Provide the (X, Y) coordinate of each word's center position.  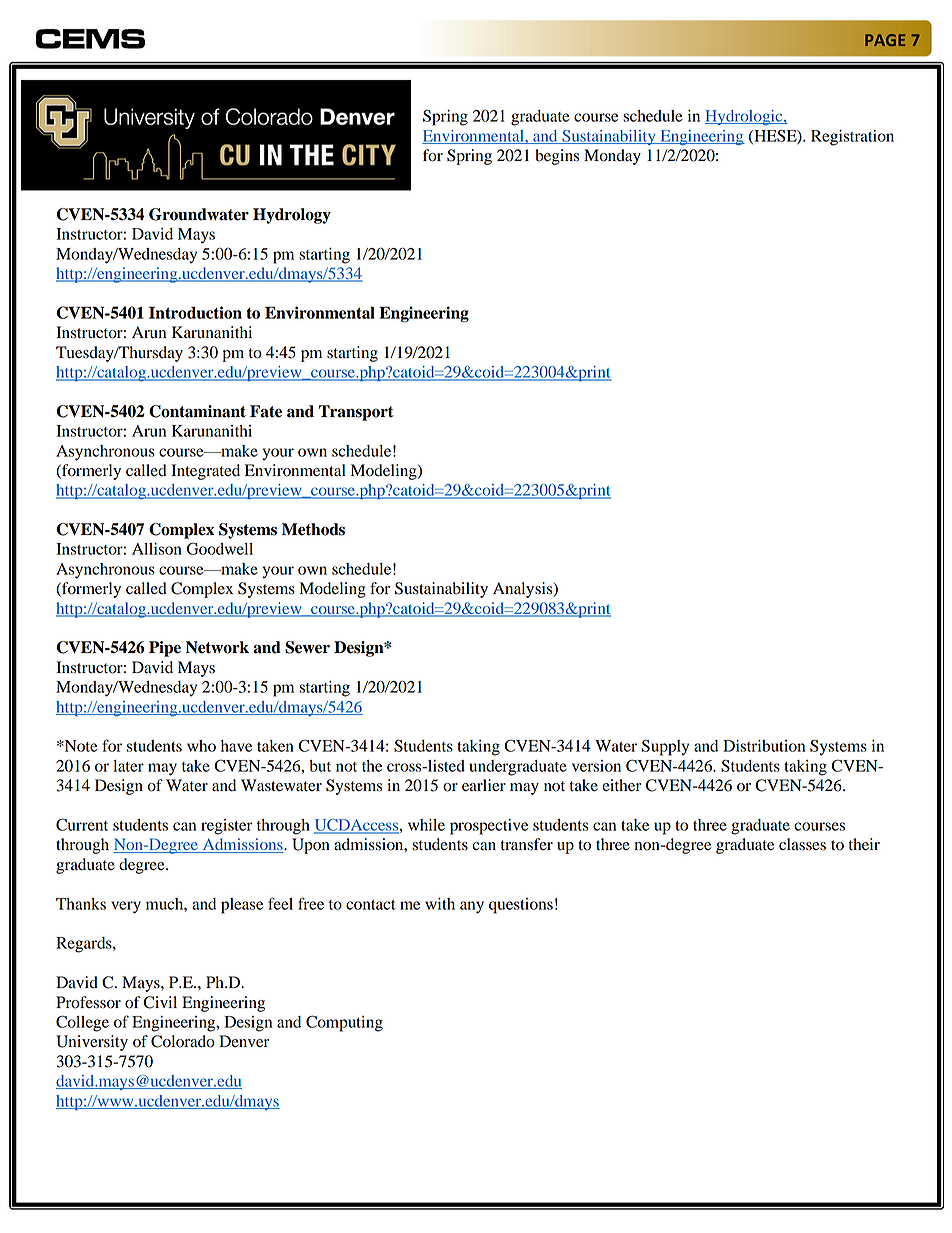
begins (557, 157)
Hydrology (292, 216)
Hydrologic (745, 118)
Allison (157, 549)
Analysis (524, 590)
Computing (344, 1023)
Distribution (764, 746)
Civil (160, 1002)
